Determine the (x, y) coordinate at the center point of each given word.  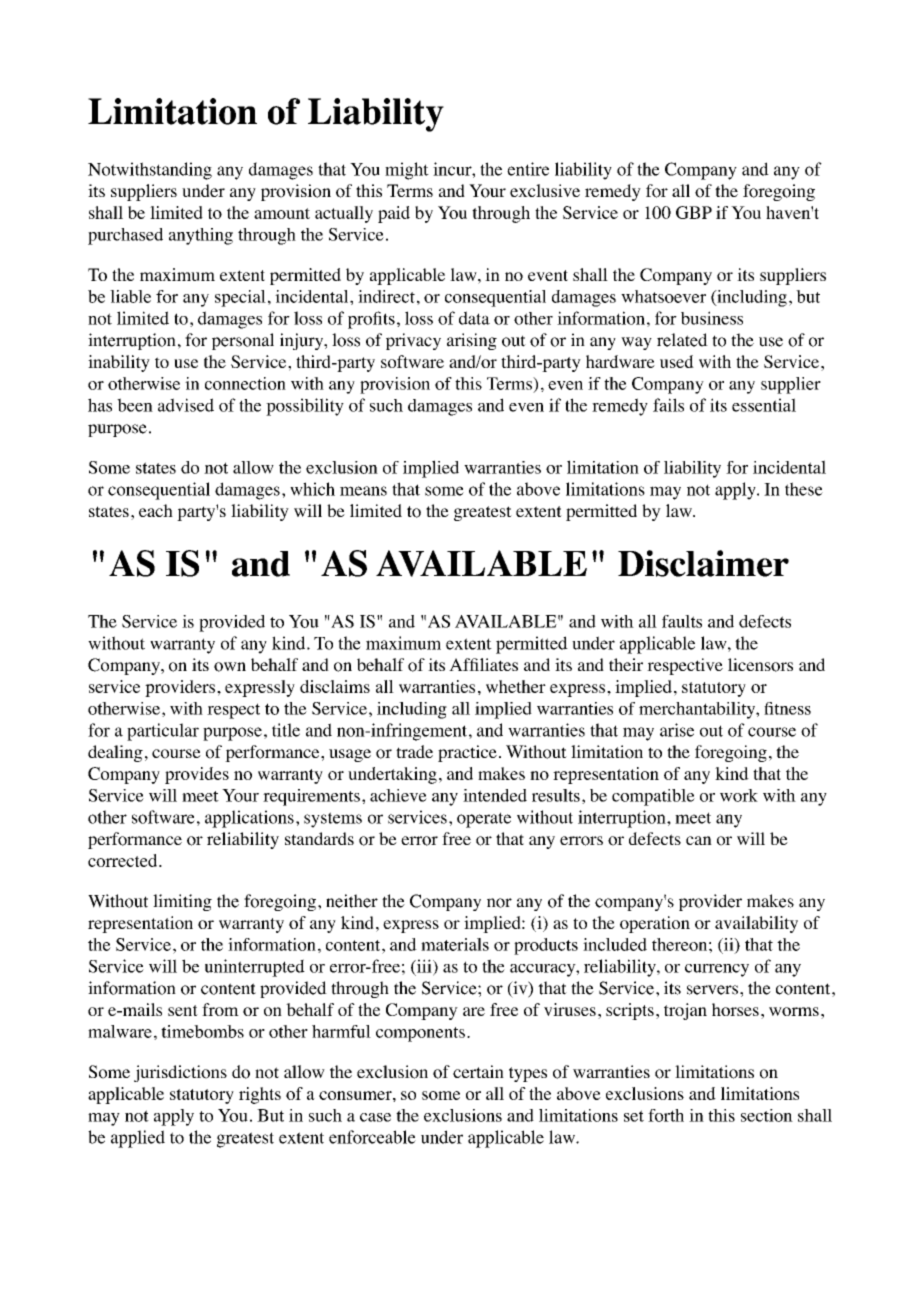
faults (682, 621)
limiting (182, 902)
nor (499, 903)
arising (472, 341)
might (407, 171)
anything (201, 236)
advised (186, 405)
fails (668, 405)
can (699, 840)
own (230, 667)
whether (516, 686)
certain (478, 1071)
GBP (694, 212)
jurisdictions (180, 1073)
